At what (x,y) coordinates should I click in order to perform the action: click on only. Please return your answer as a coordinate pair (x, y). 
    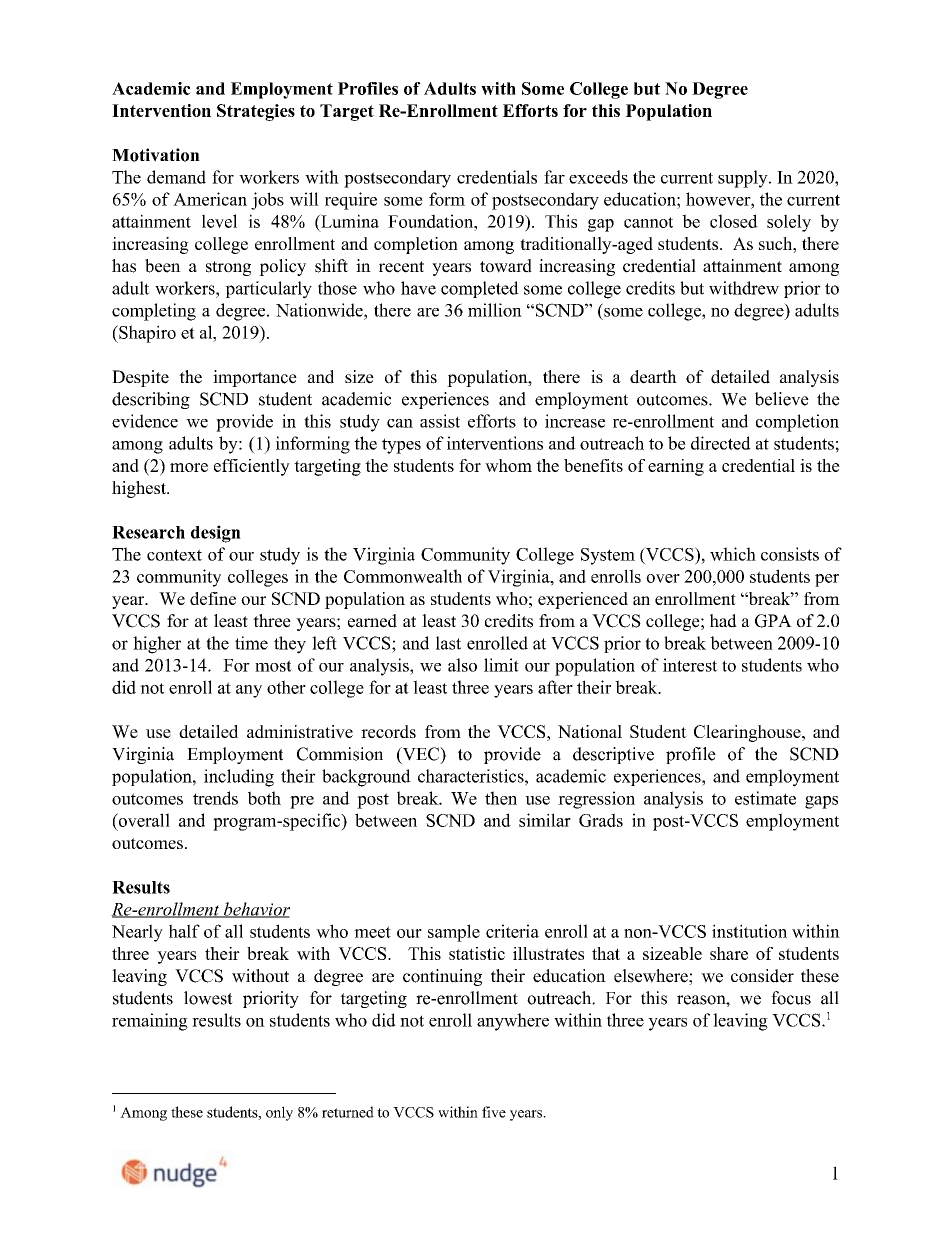
    Looking at the image, I should click on (279, 1113).
